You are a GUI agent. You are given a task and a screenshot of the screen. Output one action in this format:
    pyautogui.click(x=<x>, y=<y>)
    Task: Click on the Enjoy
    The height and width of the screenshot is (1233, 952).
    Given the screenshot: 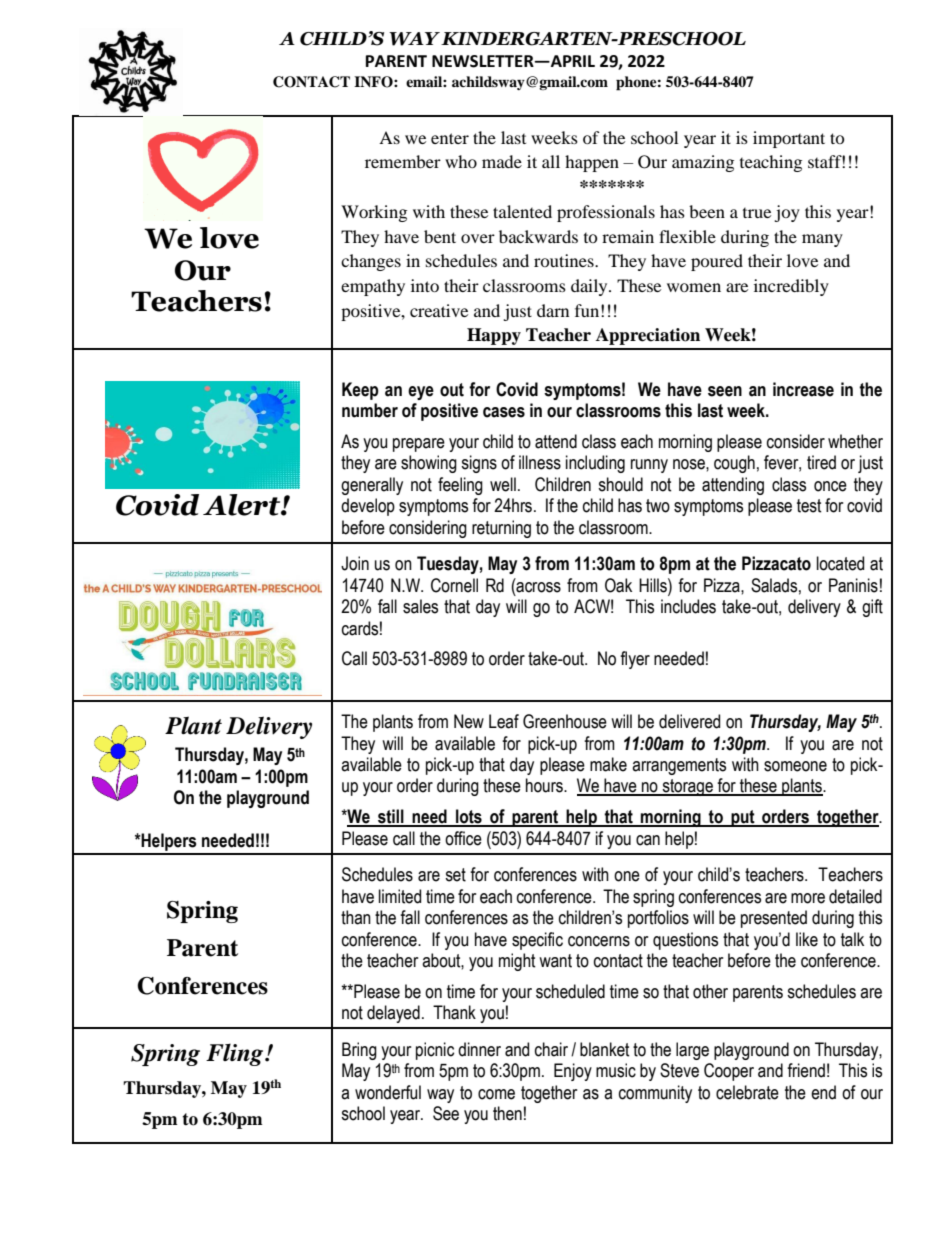 What is the action you would take?
    pyautogui.click(x=573, y=1072)
